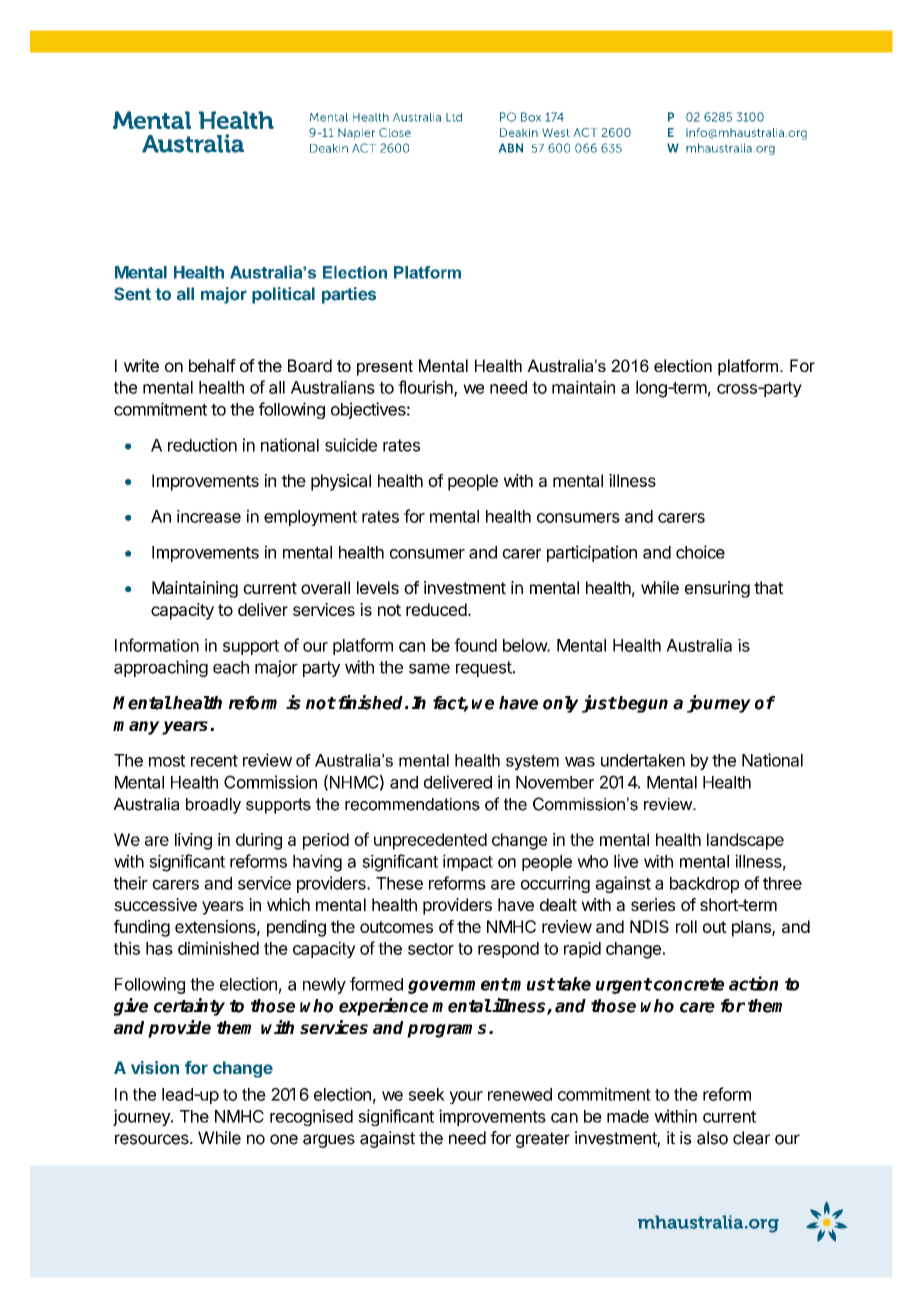  I want to click on resources, so click(153, 1139).
